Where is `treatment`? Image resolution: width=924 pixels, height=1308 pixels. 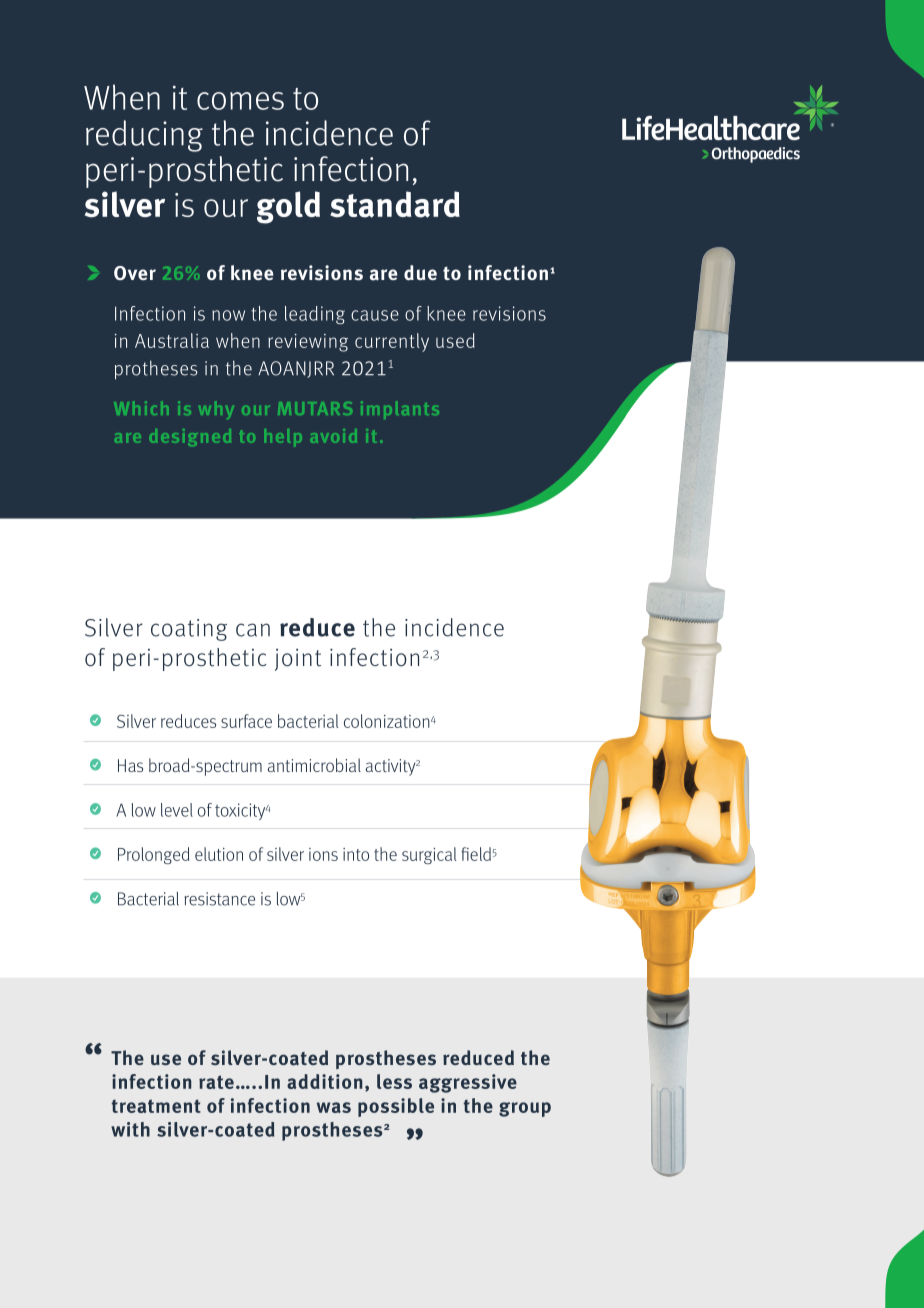 treatment is located at coordinates (156, 1106).
